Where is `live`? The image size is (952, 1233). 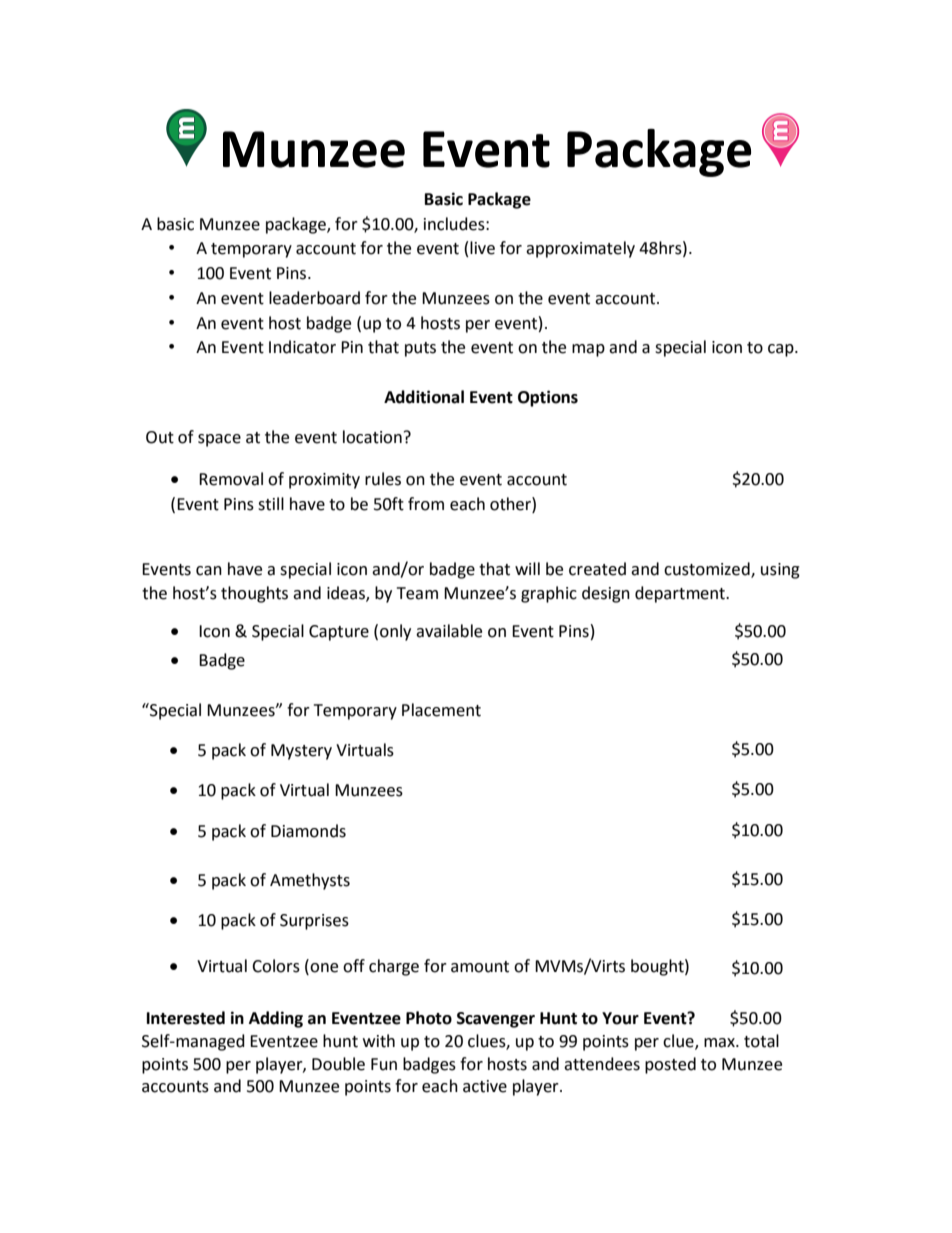 live is located at coordinates (482, 248).
